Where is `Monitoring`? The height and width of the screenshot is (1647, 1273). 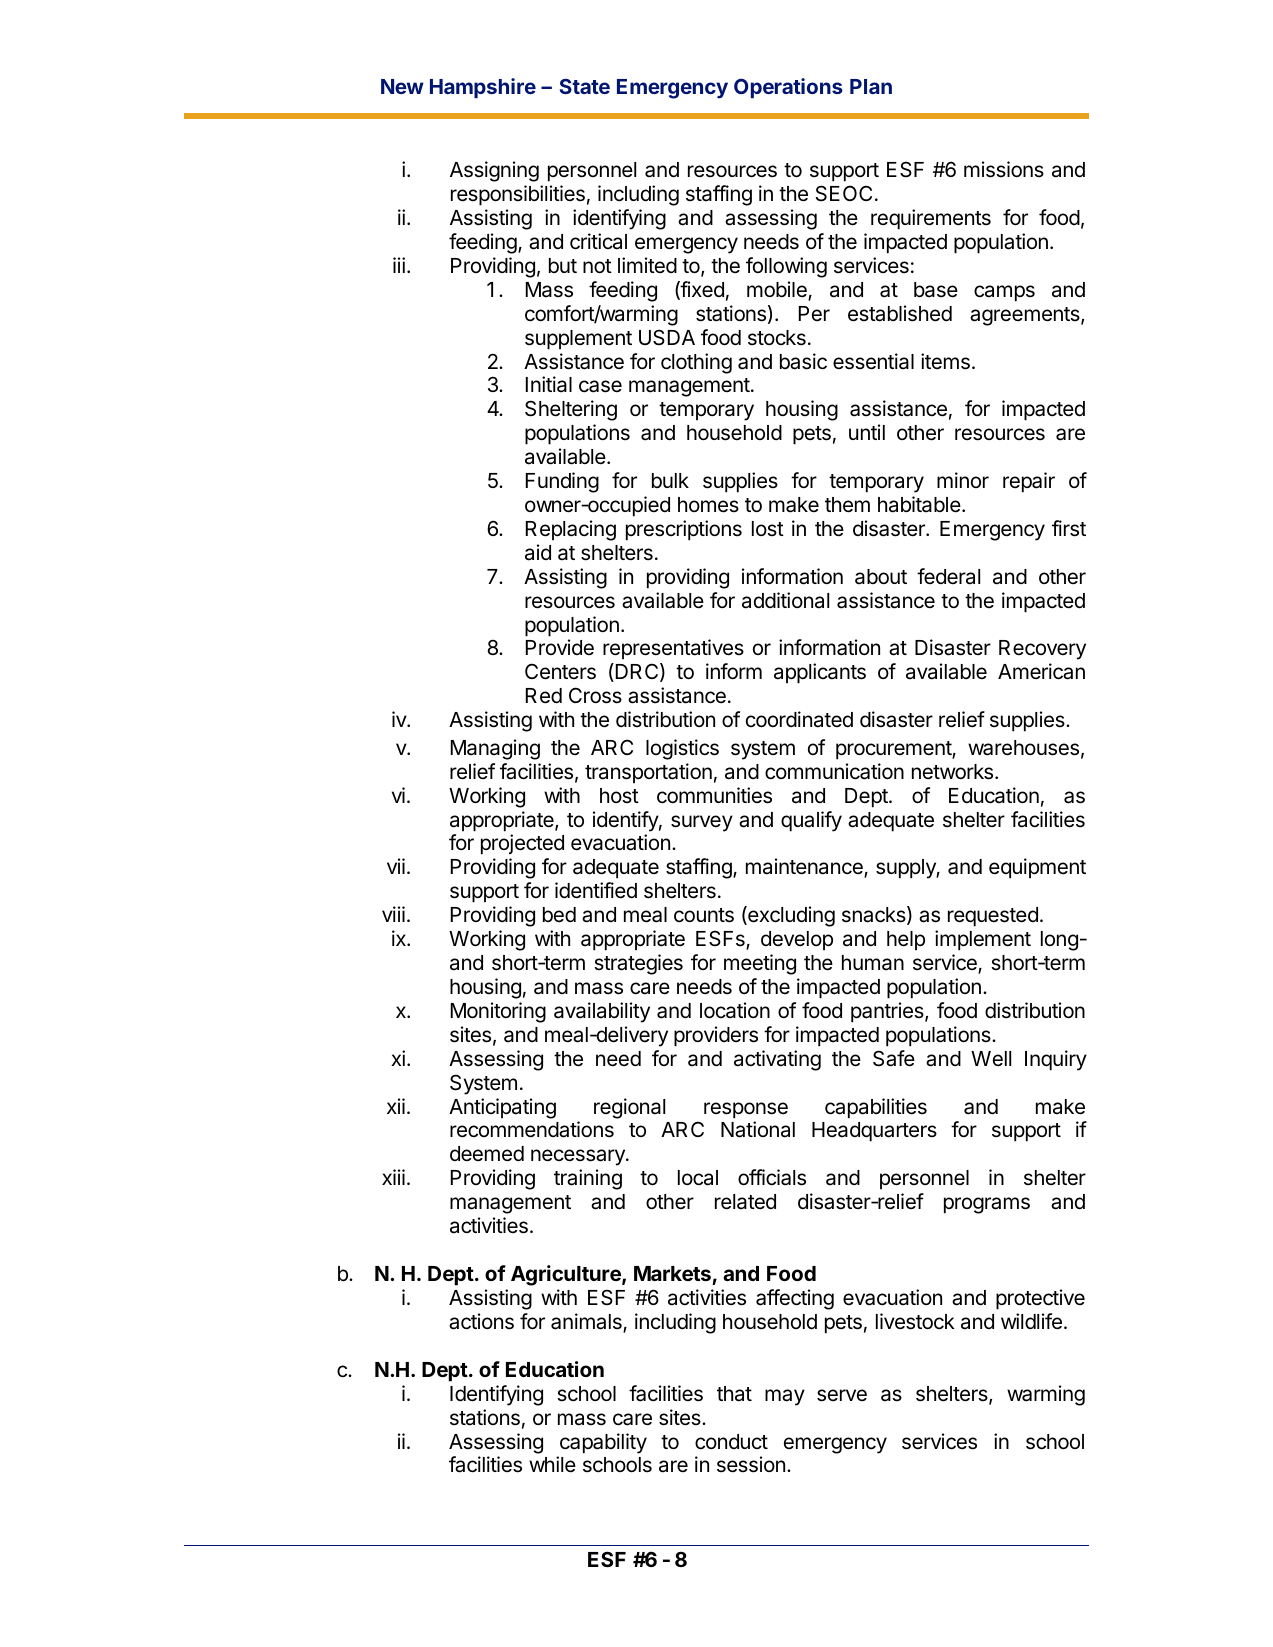
Monitoring is located at coordinates (498, 1012).
